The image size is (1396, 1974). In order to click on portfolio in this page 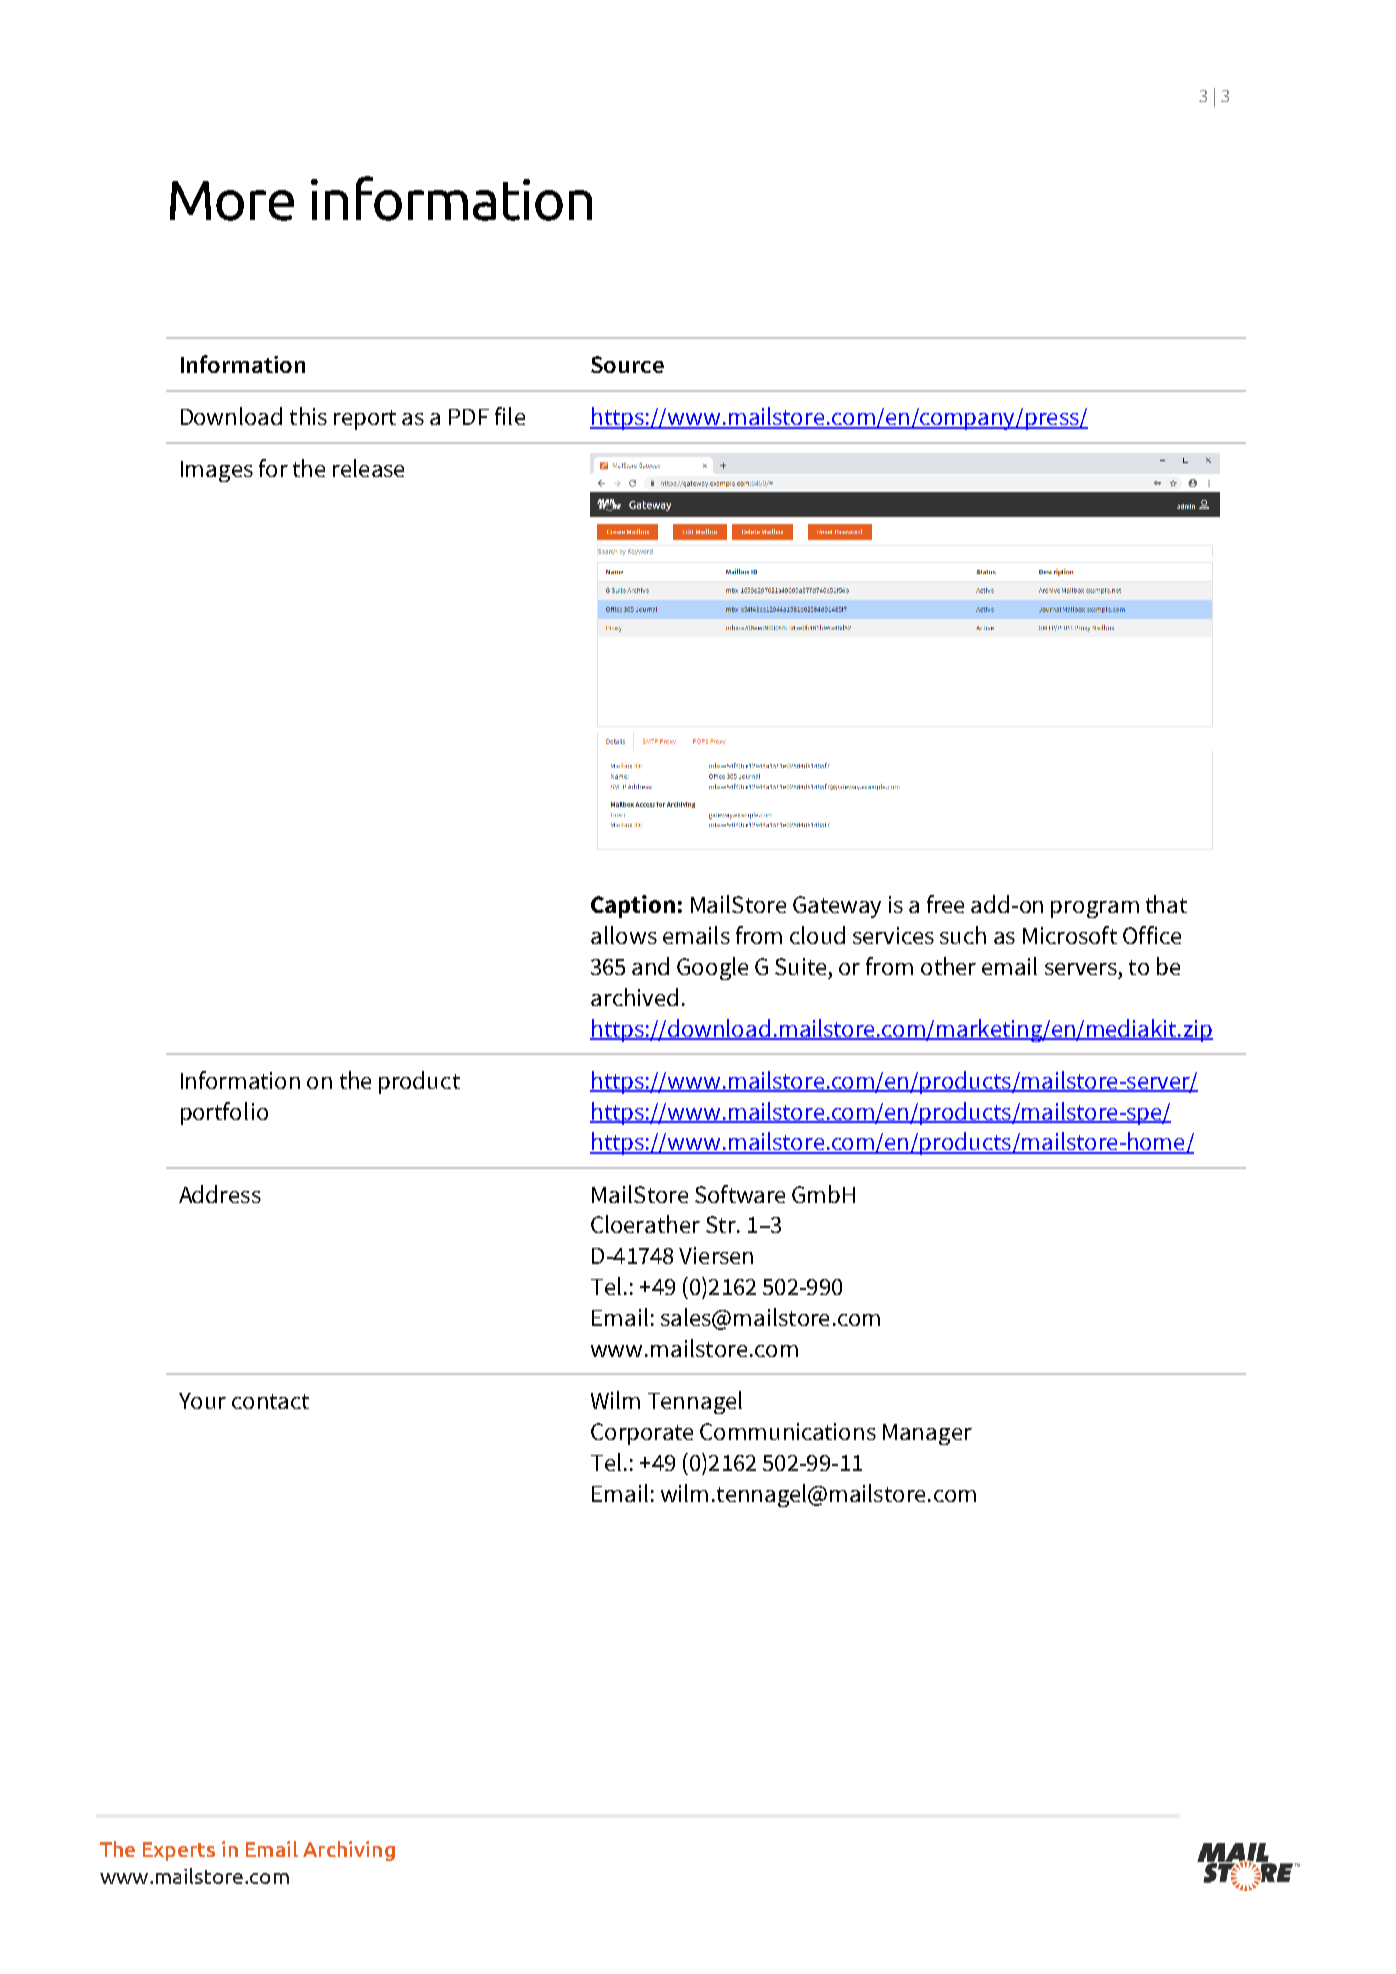, I will do `click(224, 1113)`.
